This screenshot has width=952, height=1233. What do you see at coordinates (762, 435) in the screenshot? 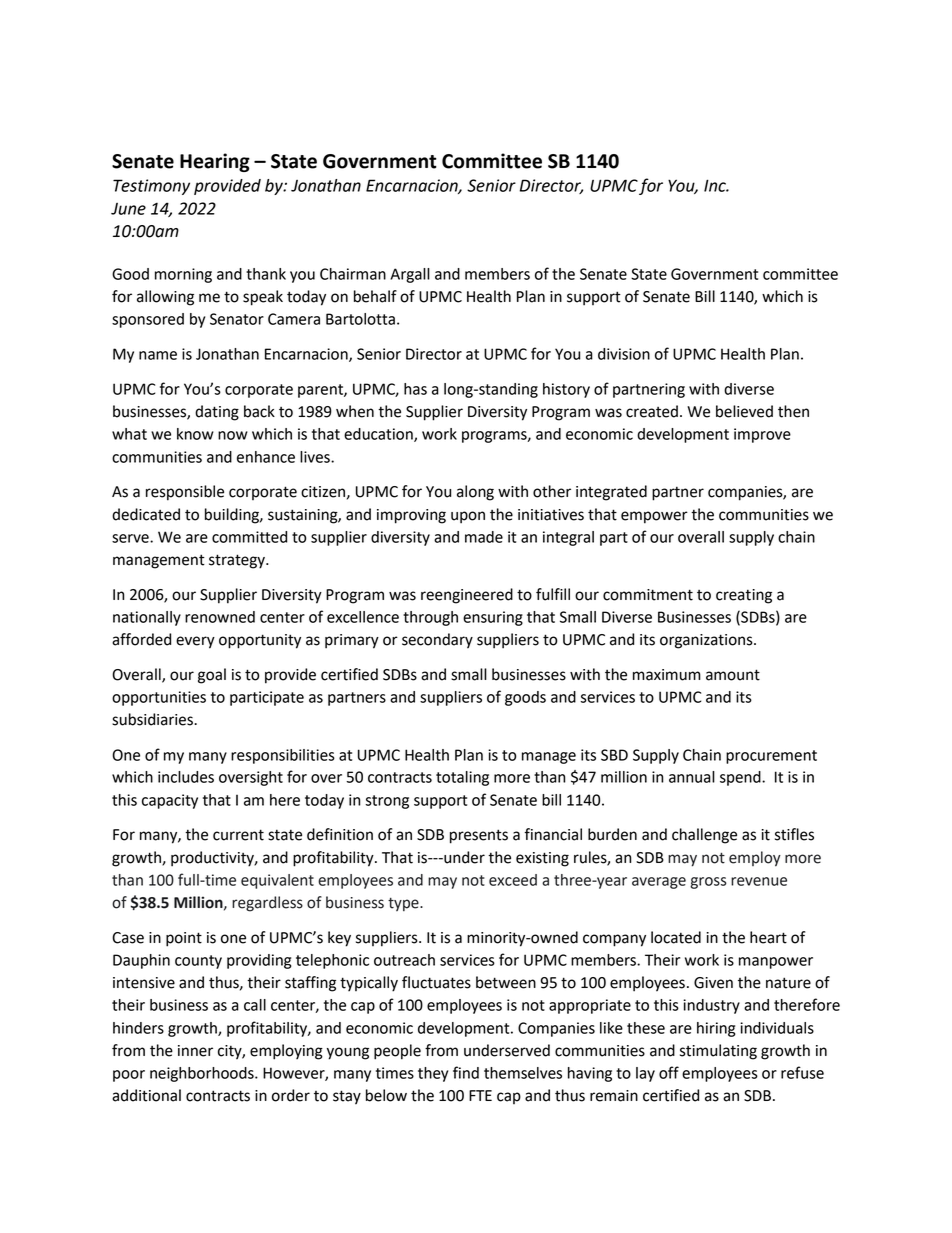
I see `improve` at bounding box center [762, 435].
